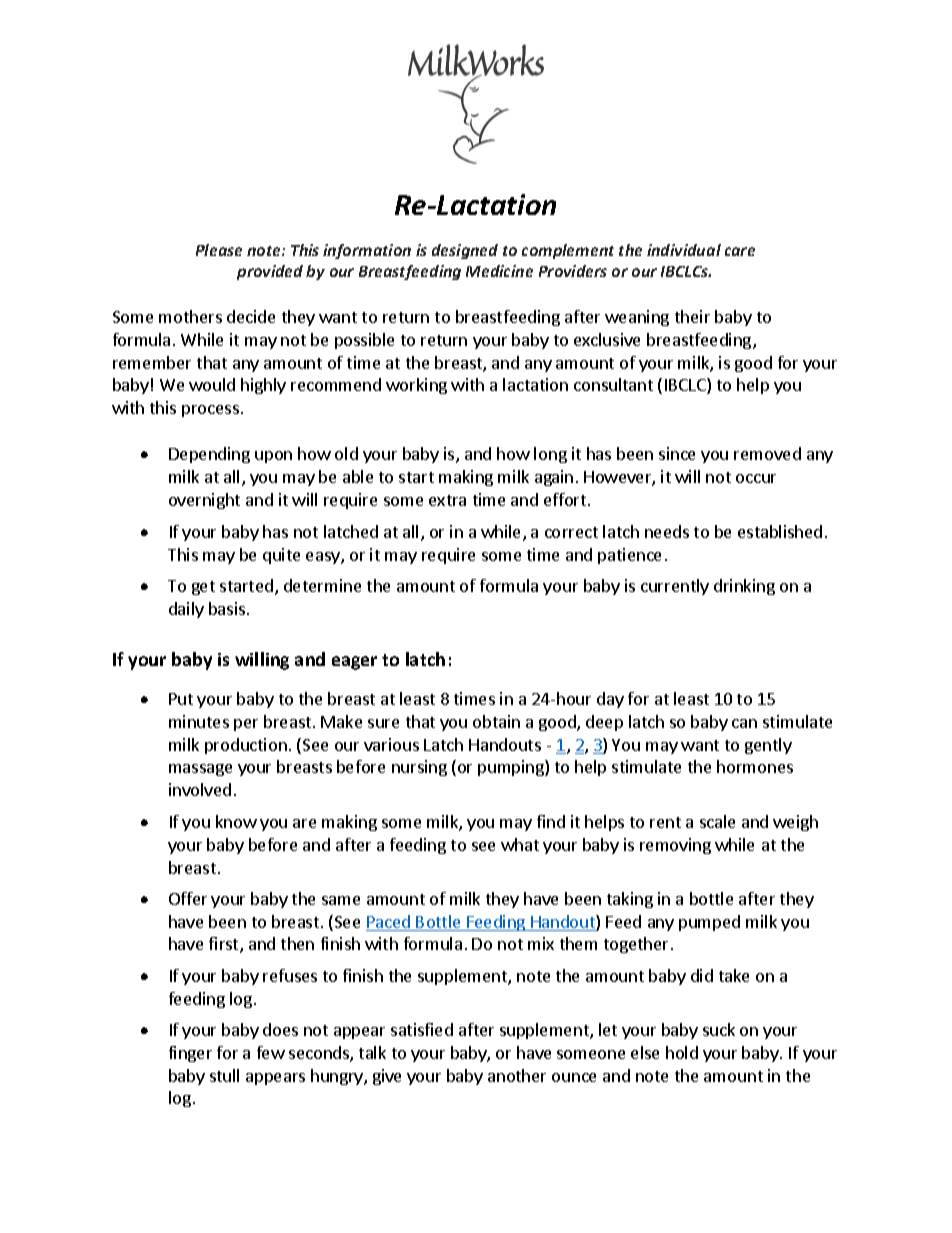 This image has height=1233, width=952. I want to click on care, so click(740, 251).
